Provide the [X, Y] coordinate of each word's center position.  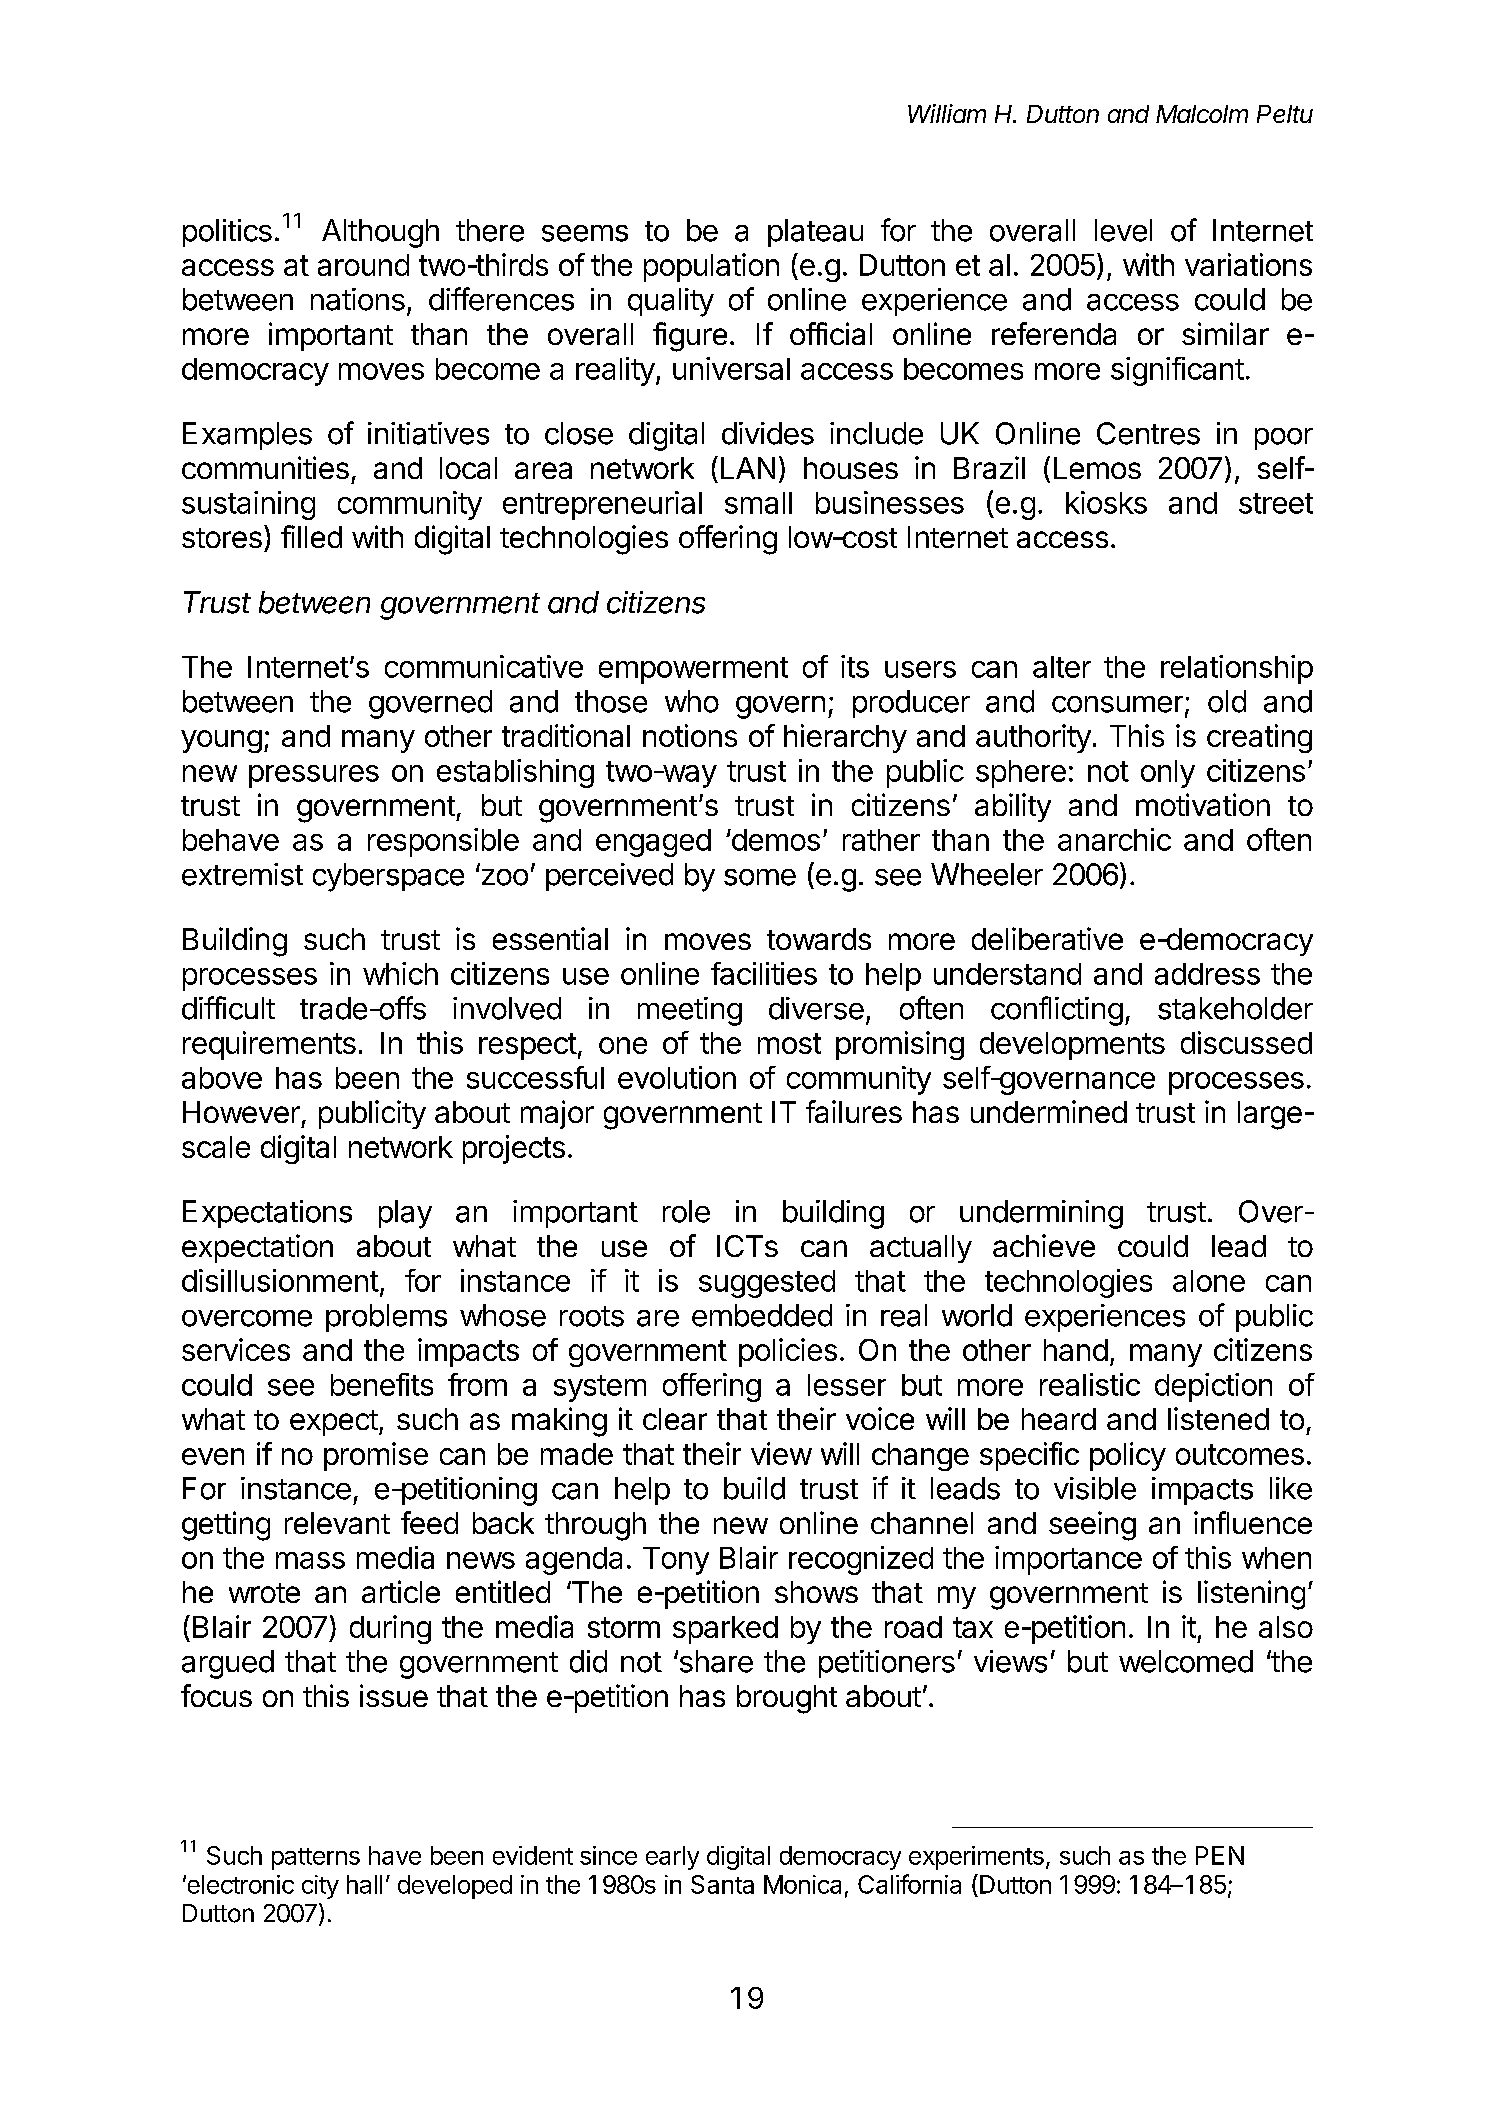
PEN [1220, 1855]
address [1207, 974]
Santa [722, 1884]
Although [380, 233]
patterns [316, 1859]
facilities [764, 973]
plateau [815, 233]
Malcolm [1202, 114]
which [400, 973]
